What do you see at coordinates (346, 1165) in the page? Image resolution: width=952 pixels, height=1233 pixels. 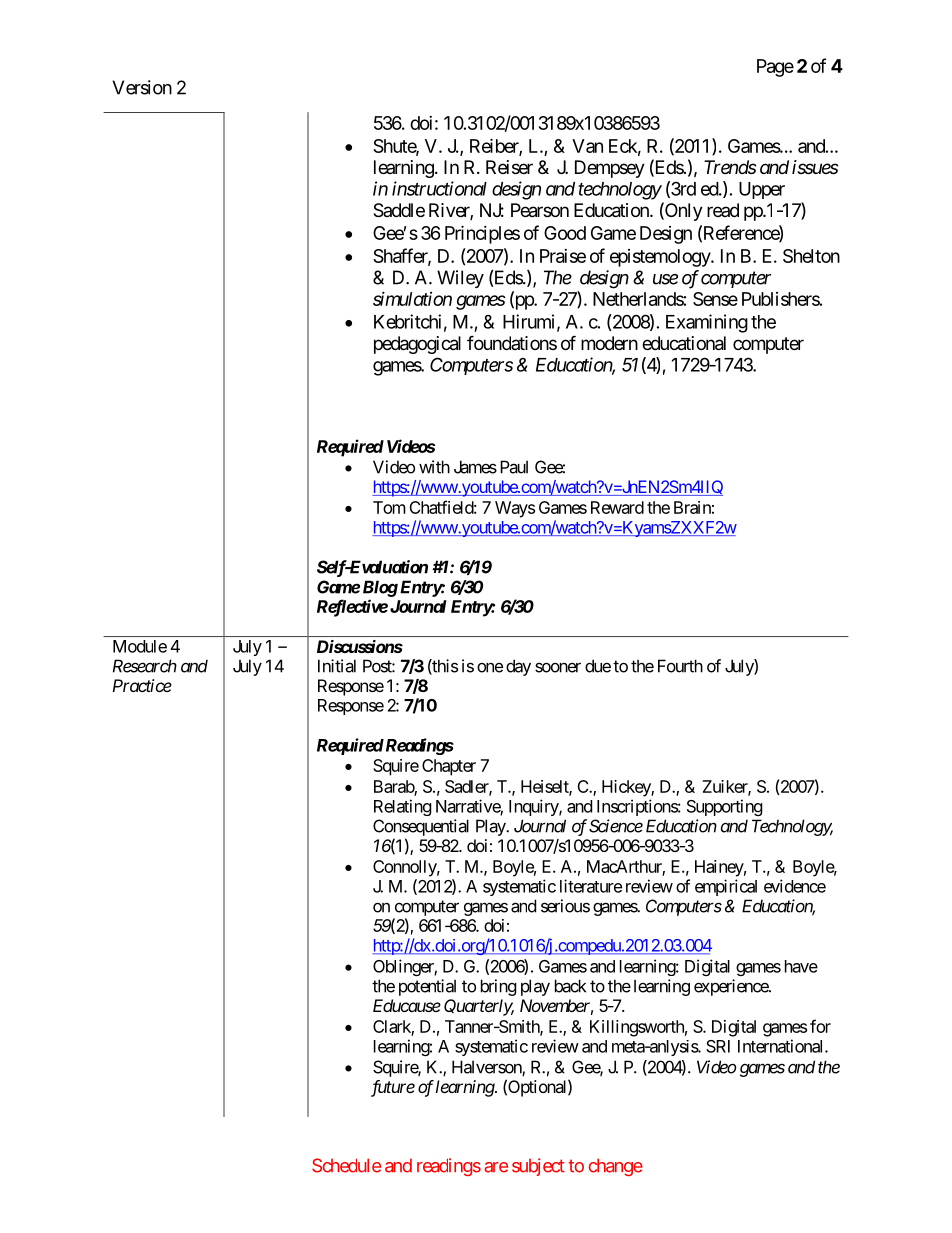 I see `Schedule` at bounding box center [346, 1165].
